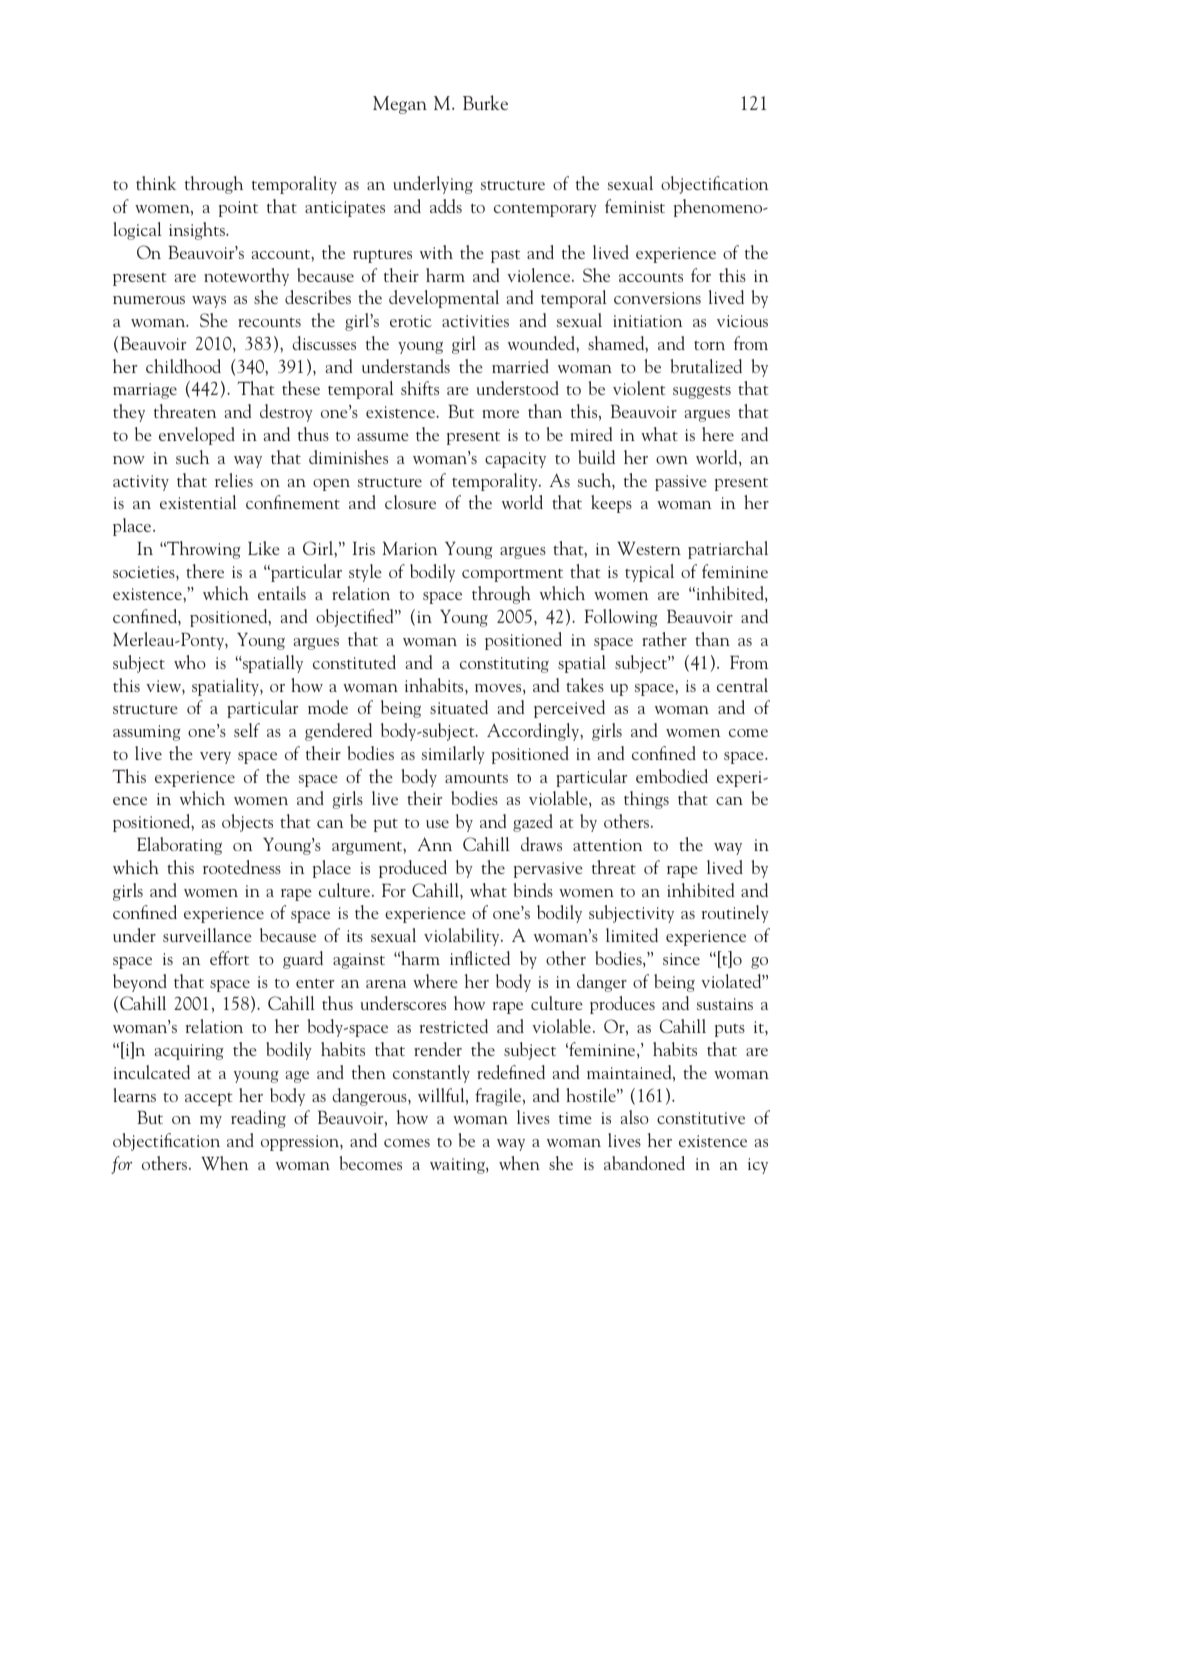 The image size is (1183, 1674). What do you see at coordinates (400, 105) in the screenshot?
I see `Megan` at bounding box center [400, 105].
